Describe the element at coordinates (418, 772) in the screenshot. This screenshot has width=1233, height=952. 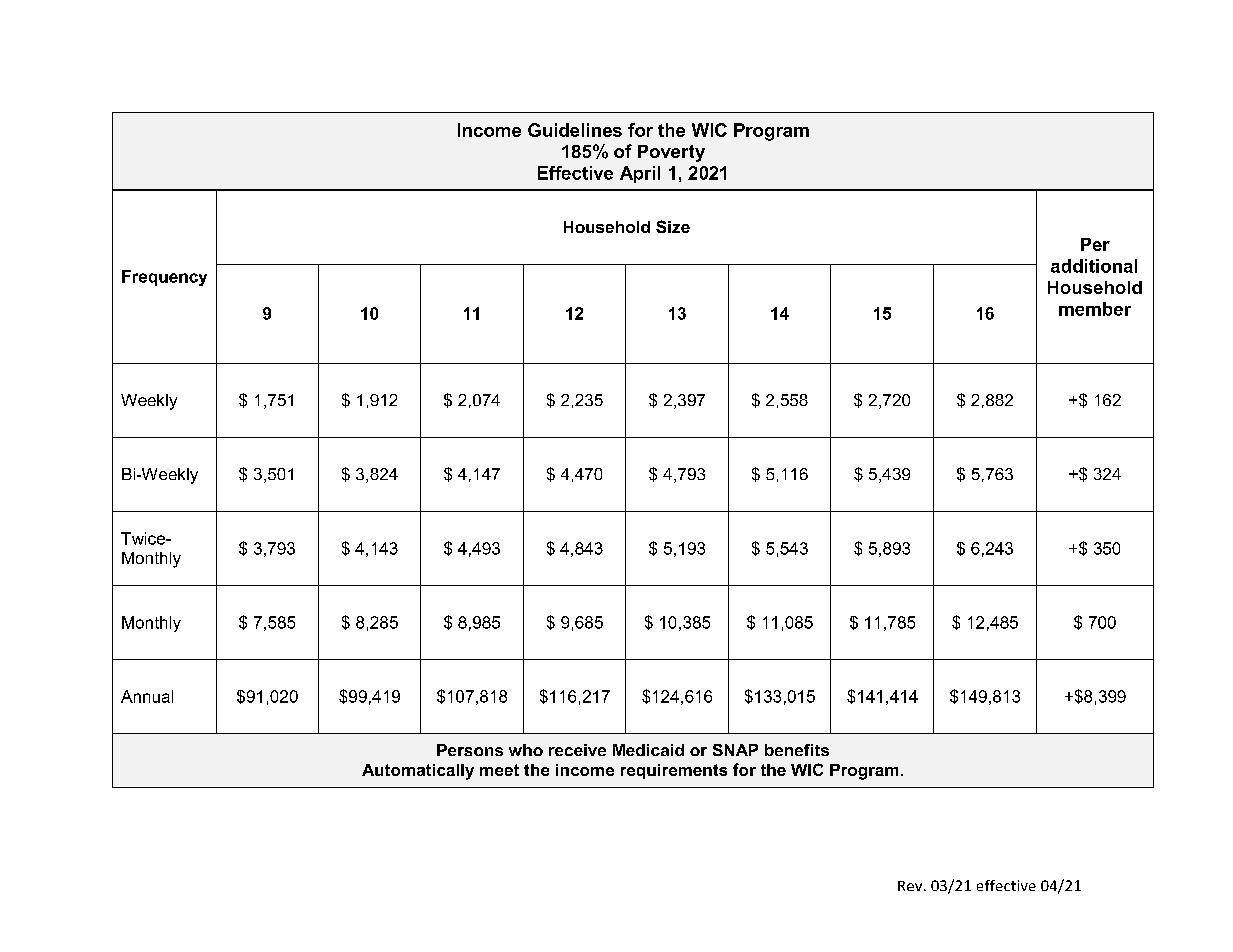
I see `Automatically` at that location.
